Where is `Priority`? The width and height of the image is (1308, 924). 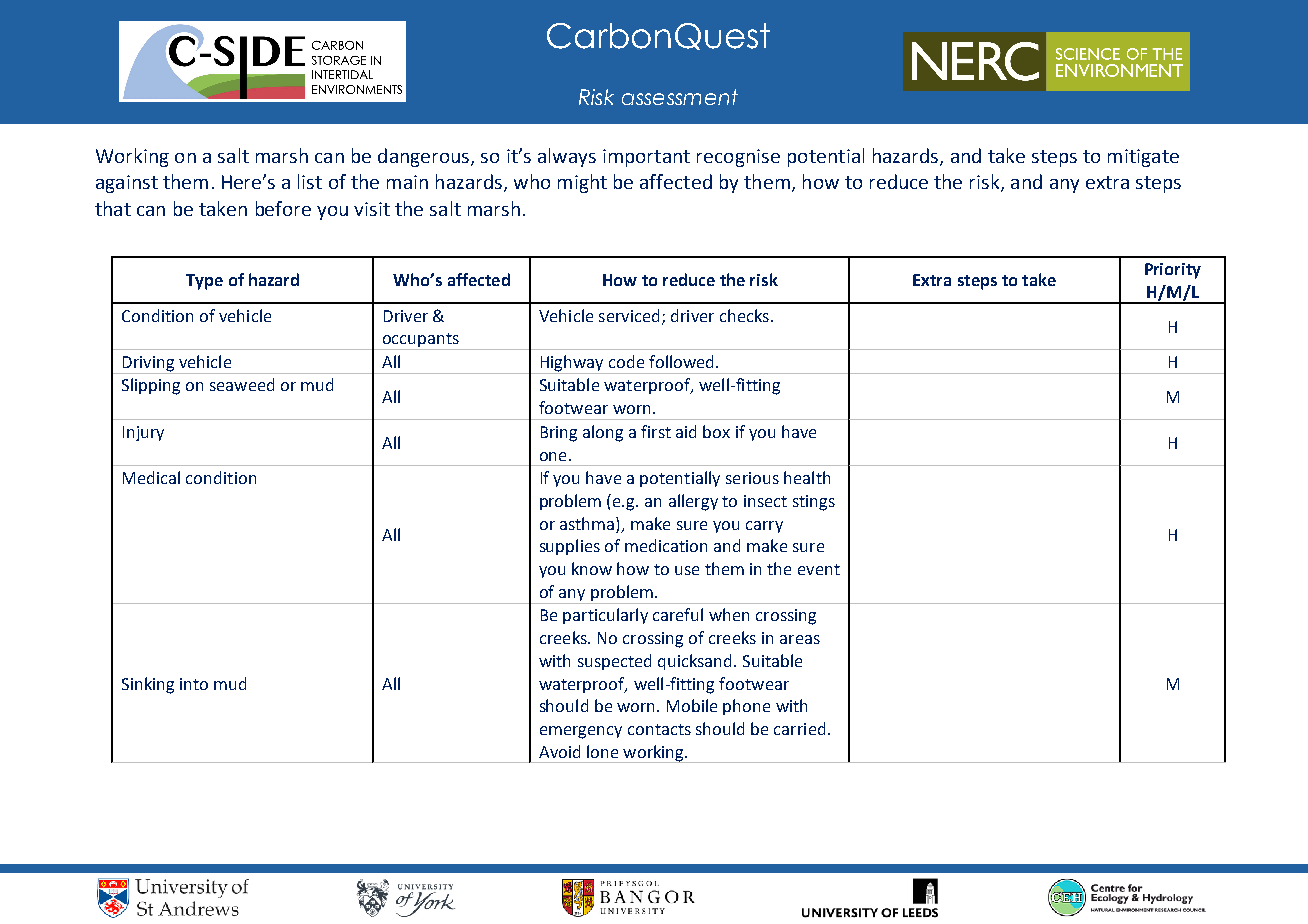
Priority is located at coordinates (1173, 271).
